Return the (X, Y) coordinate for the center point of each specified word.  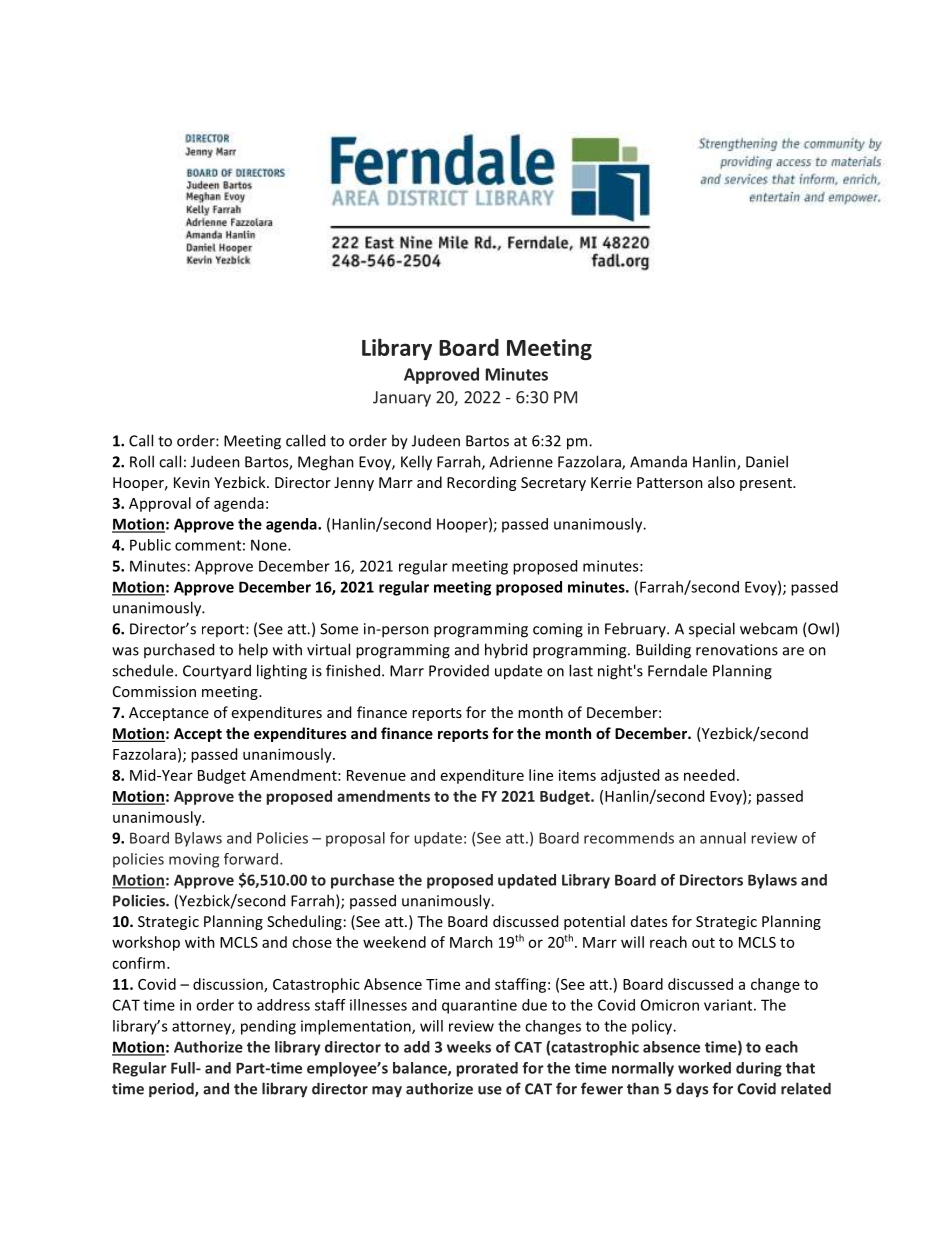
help (253, 651)
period (172, 1090)
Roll (142, 461)
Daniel (767, 461)
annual (723, 838)
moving (194, 860)
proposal (355, 839)
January (402, 399)
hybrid (506, 651)
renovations (737, 650)
